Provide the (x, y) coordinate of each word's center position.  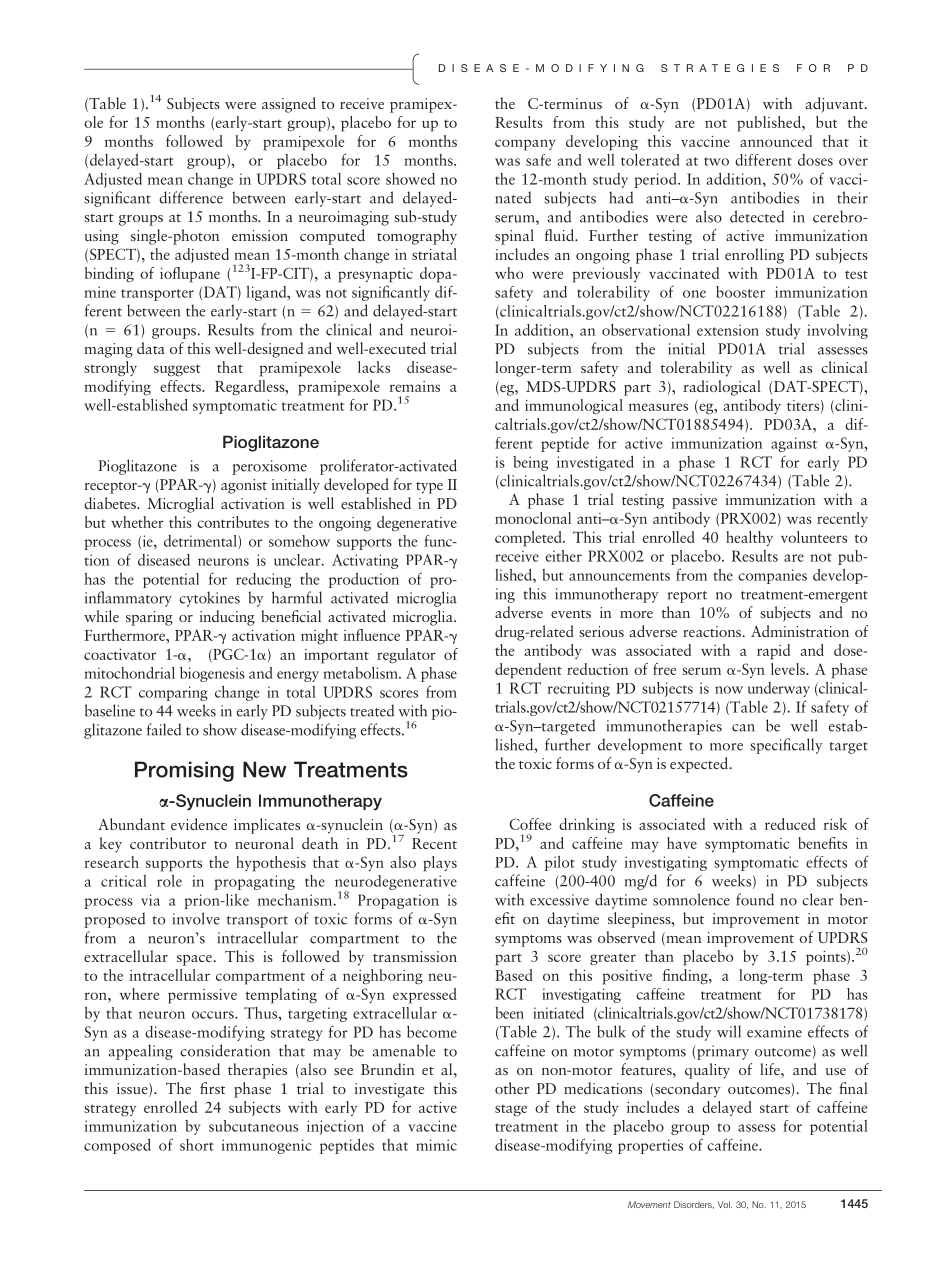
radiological (722, 388)
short (197, 1145)
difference (191, 197)
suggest (177, 370)
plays (440, 864)
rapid (773, 652)
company (525, 145)
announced (776, 141)
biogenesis (212, 674)
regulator (406, 656)
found (755, 899)
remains (414, 386)
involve (196, 918)
